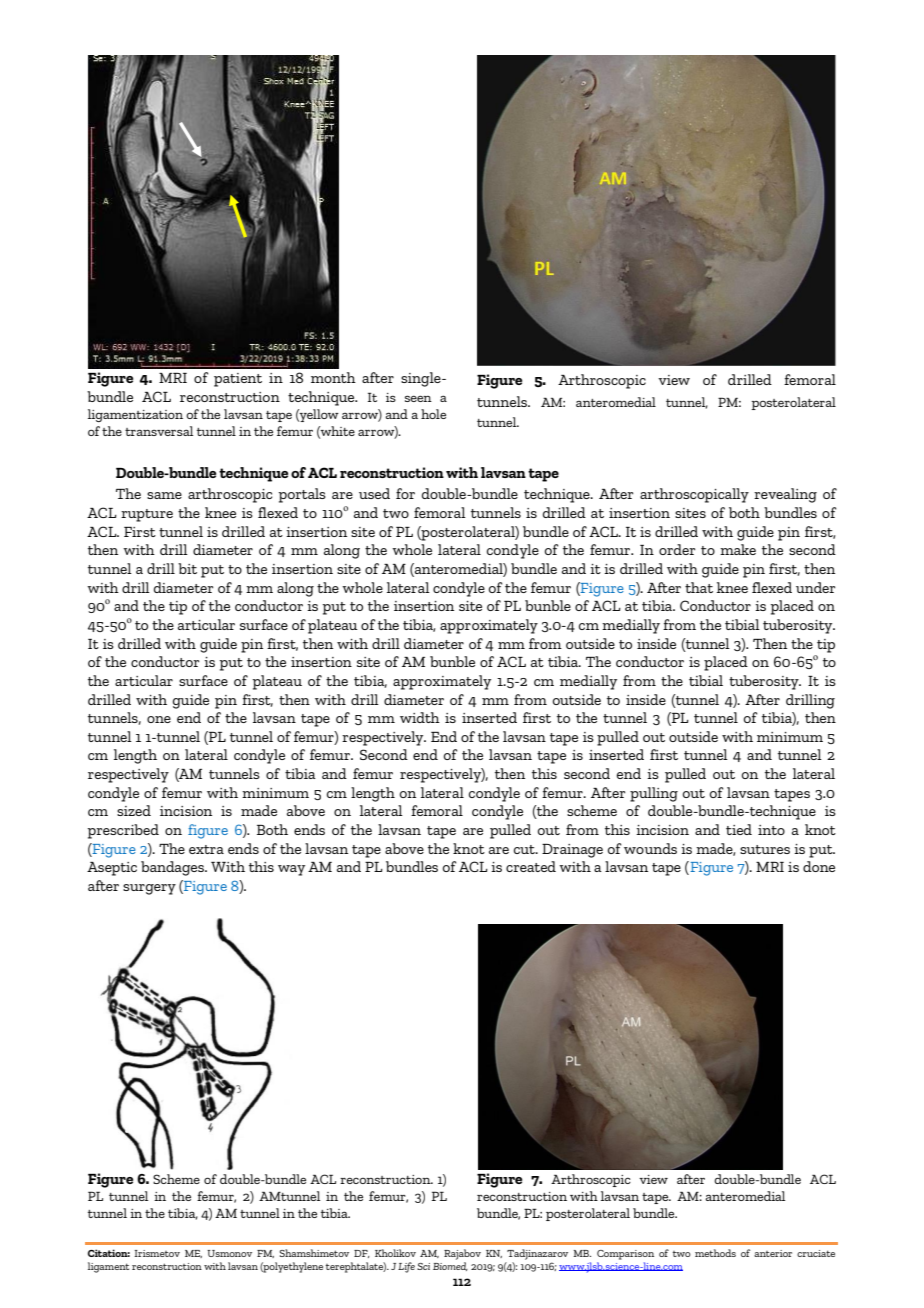 The image size is (924, 1308). What do you see at coordinates (238, 380) in the document?
I see `patient` at bounding box center [238, 380].
